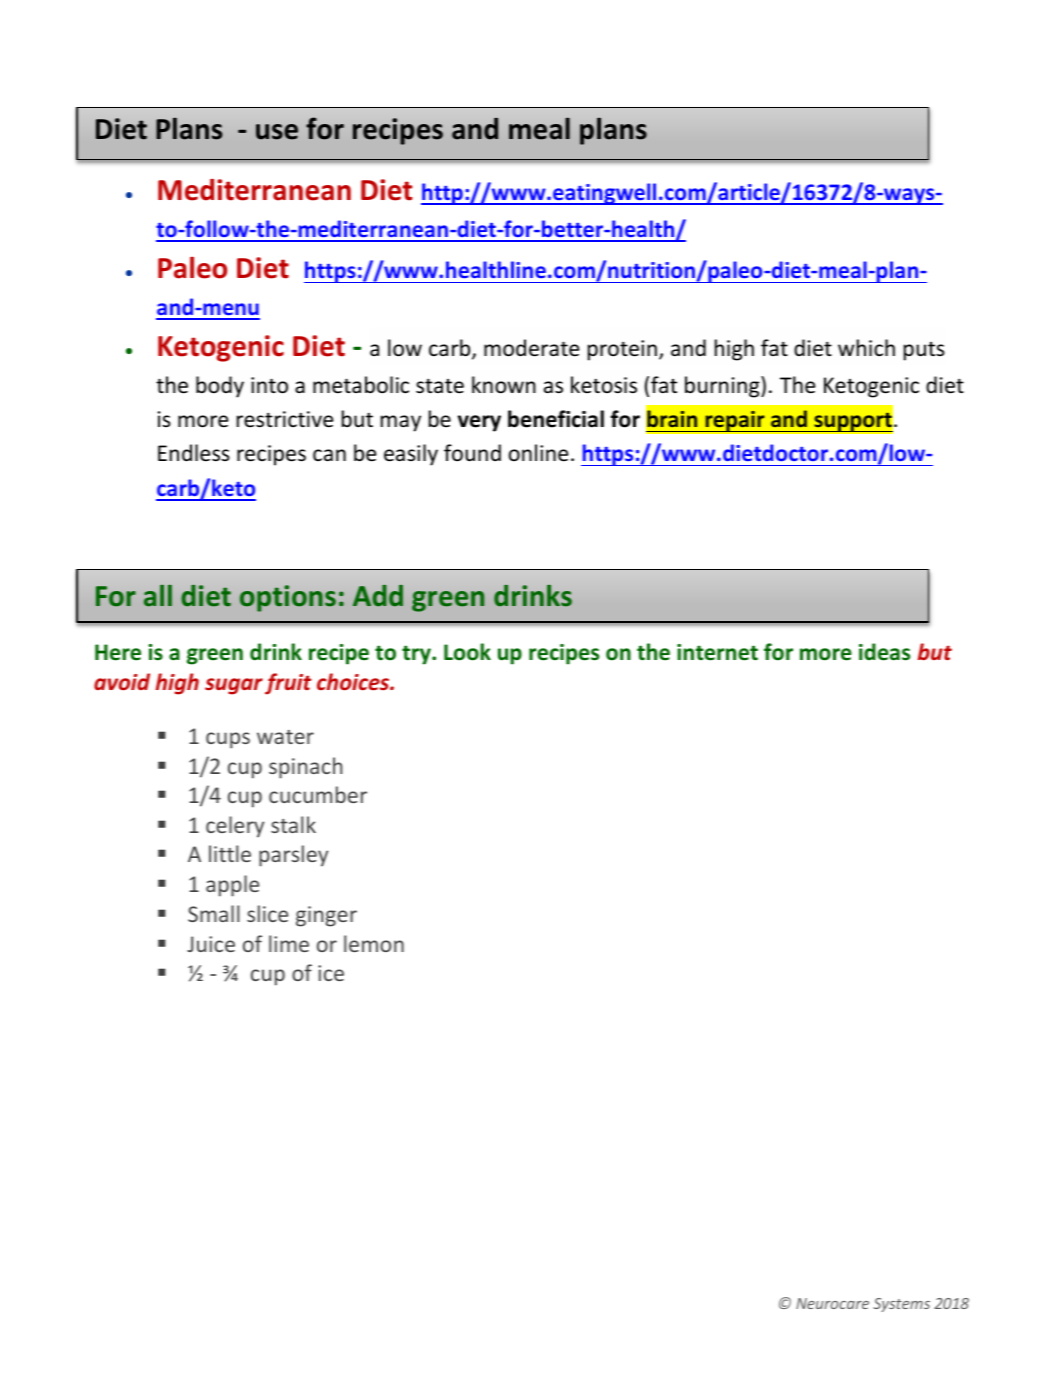  Describe the element at coordinates (884, 652) in the document. I see `ideas` at that location.
